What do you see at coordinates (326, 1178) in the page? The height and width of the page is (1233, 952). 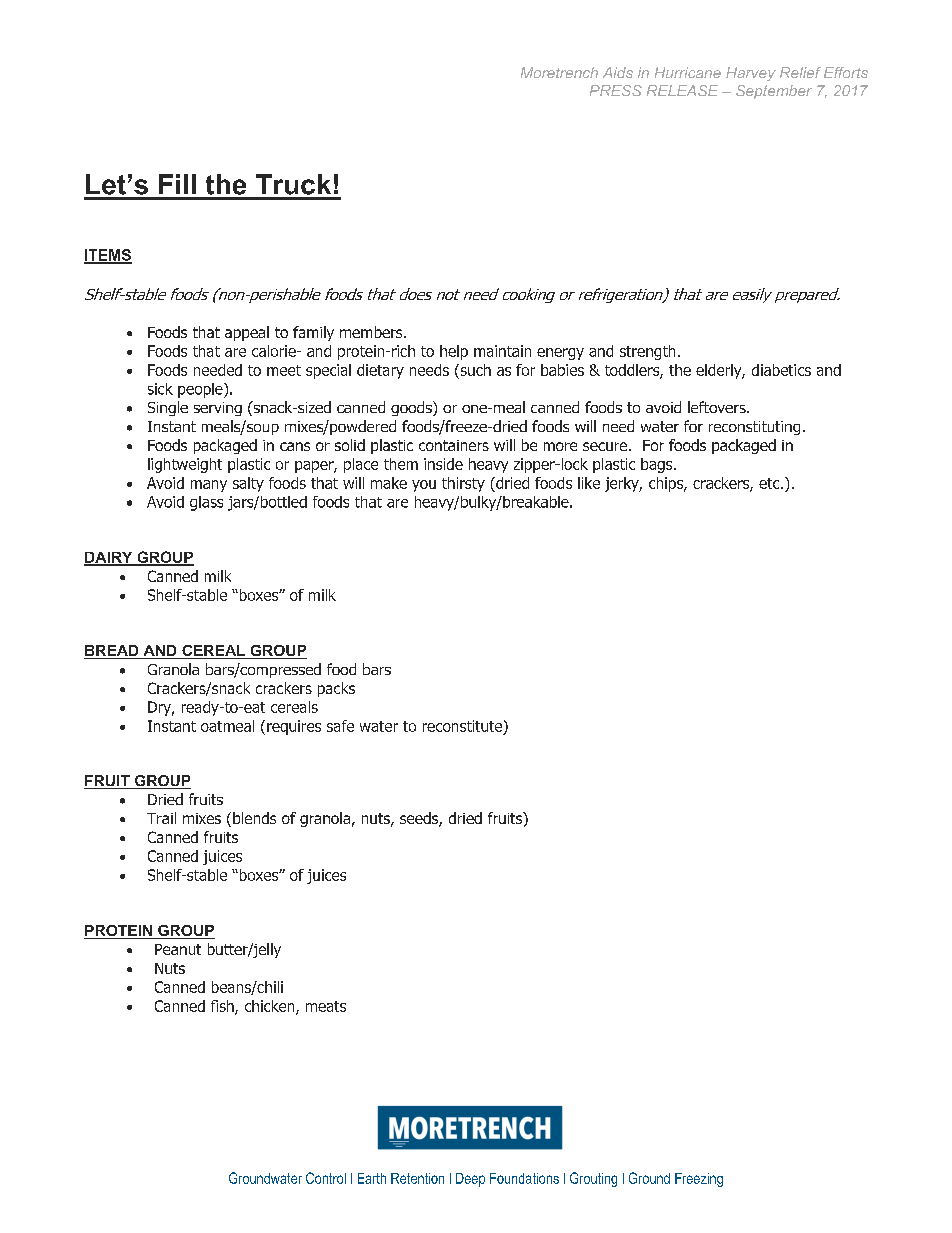 I see `Control` at bounding box center [326, 1178].
